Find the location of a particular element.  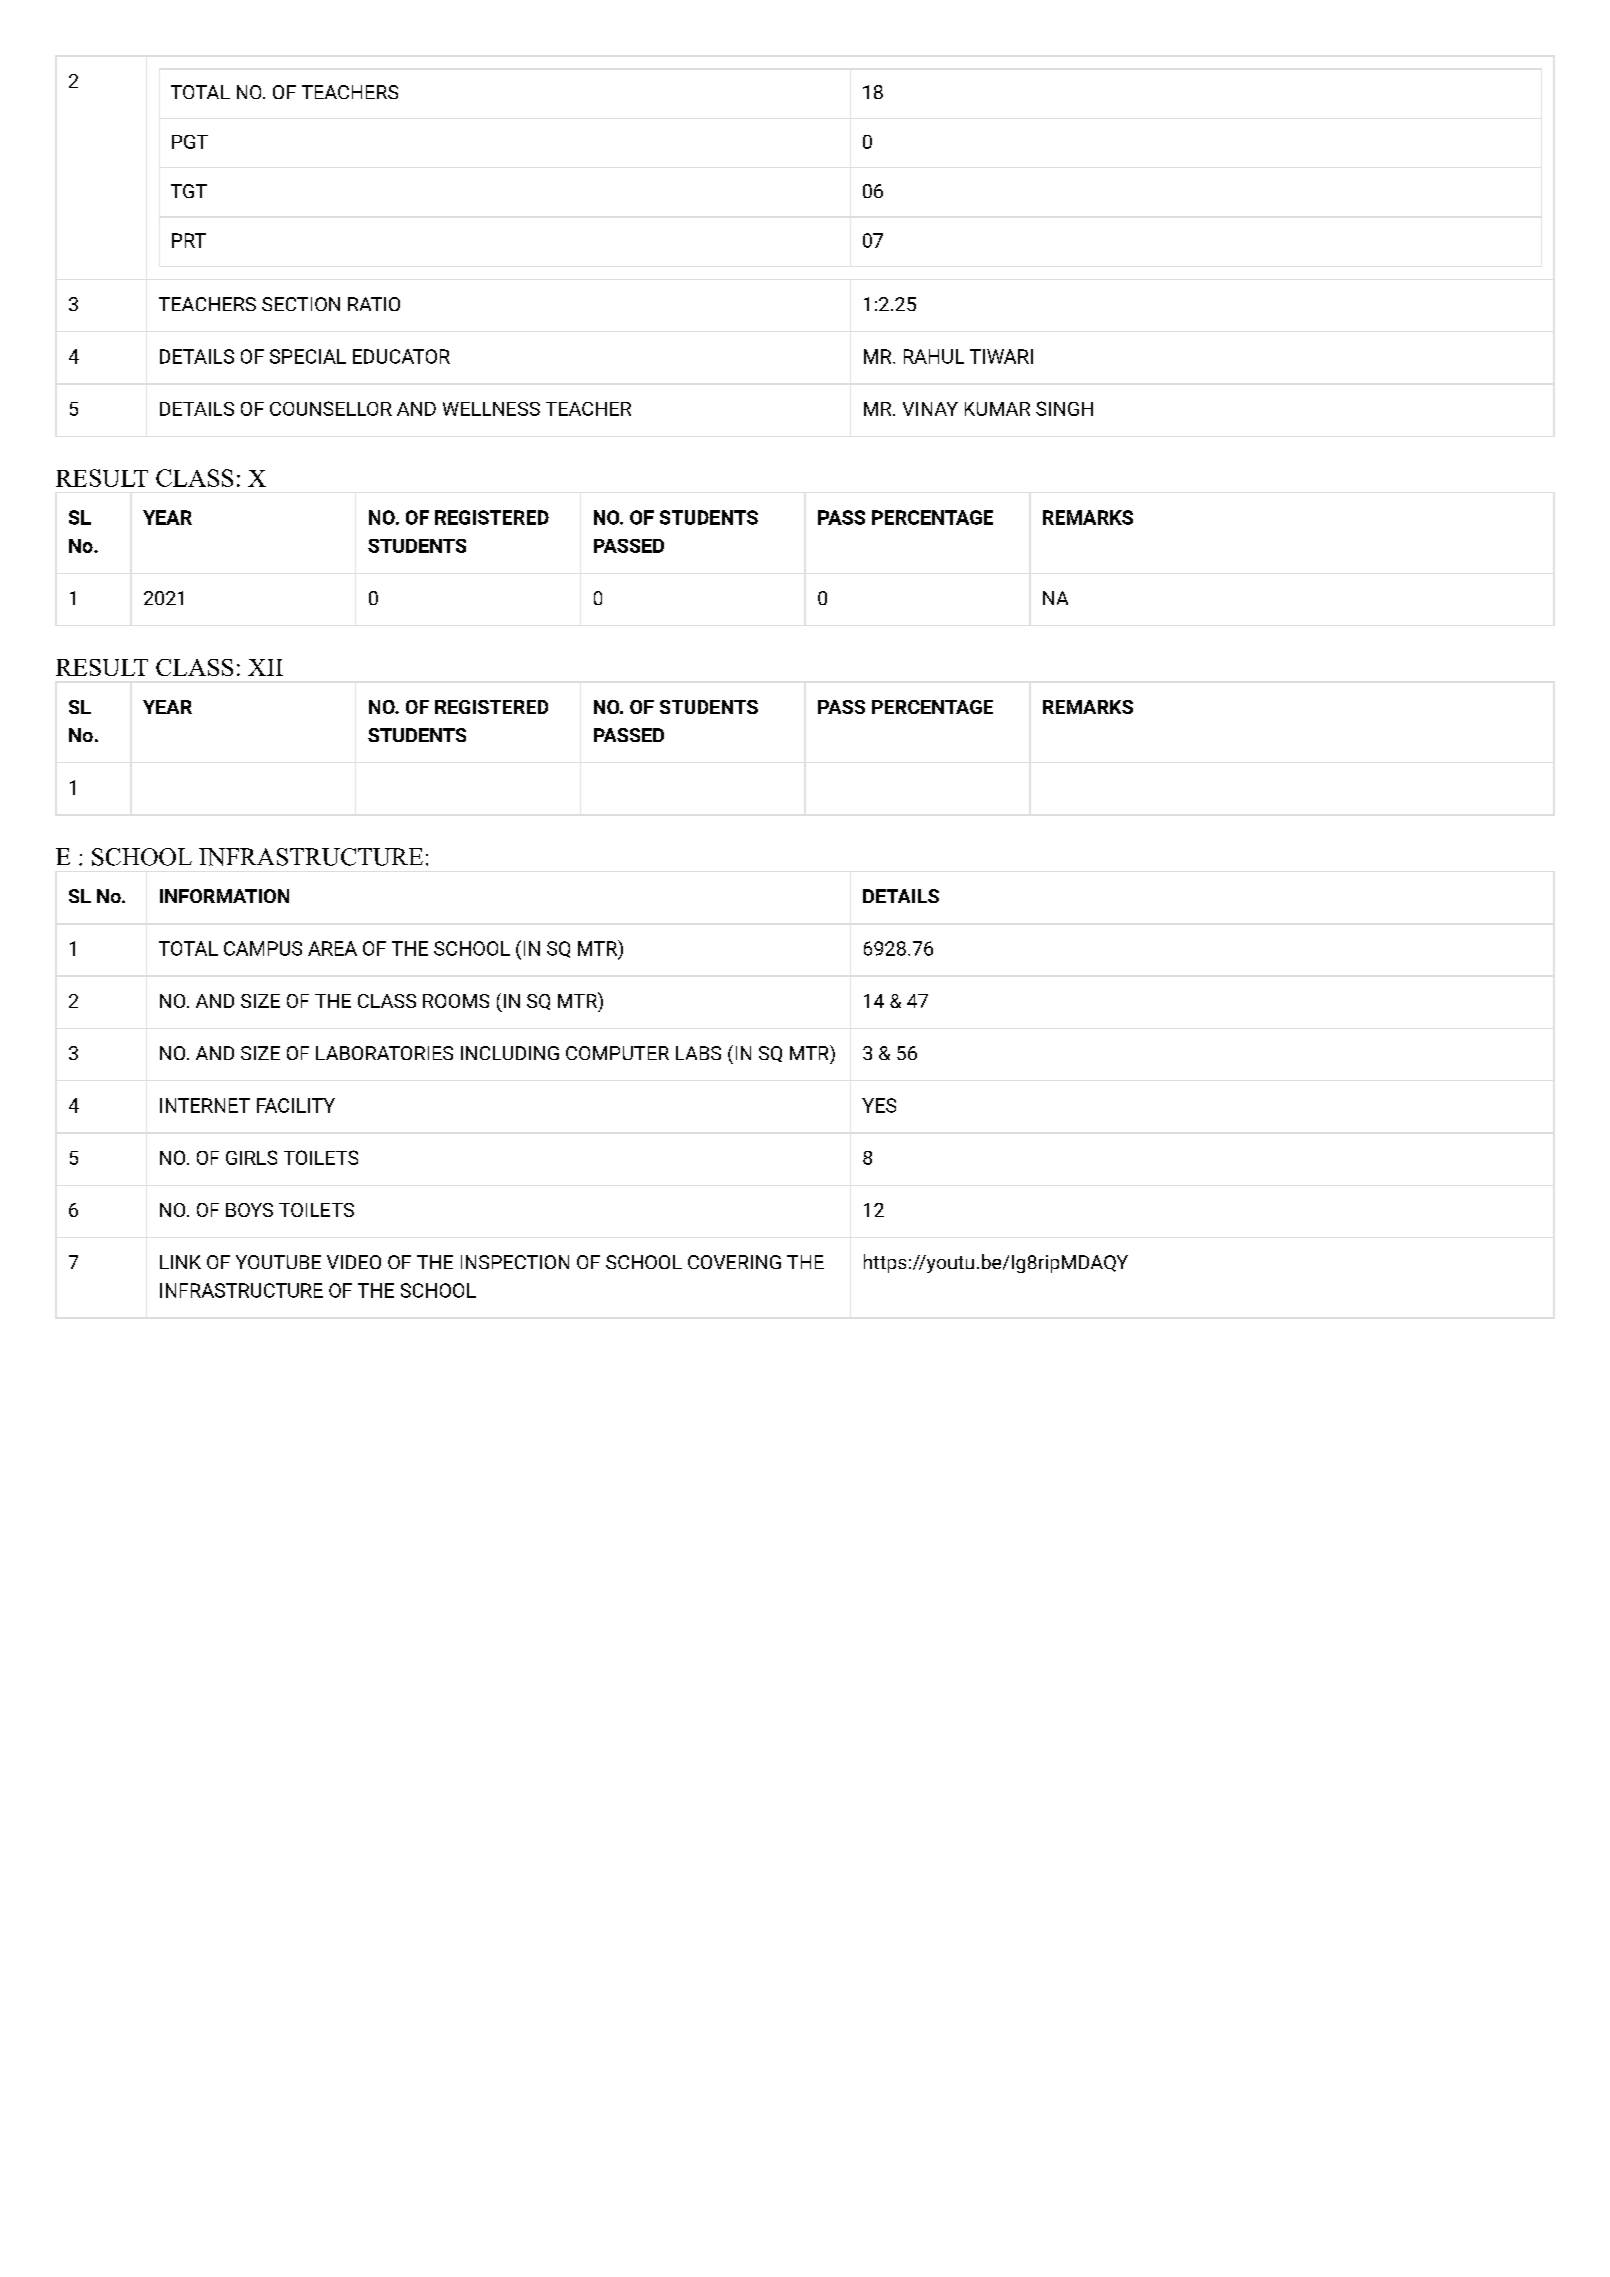

RATIO is located at coordinates (374, 304).
